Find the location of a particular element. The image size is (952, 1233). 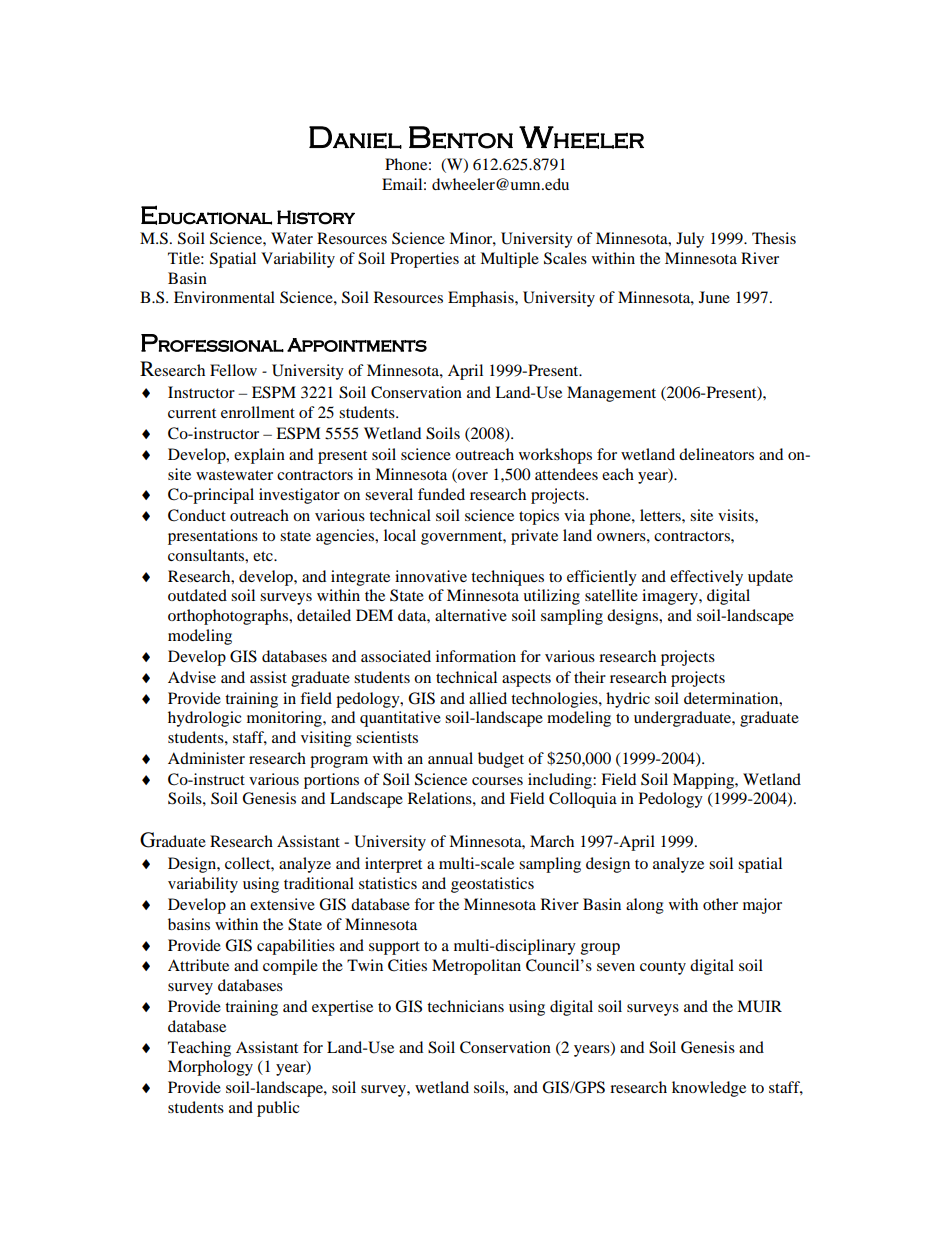

July is located at coordinates (690, 240).
